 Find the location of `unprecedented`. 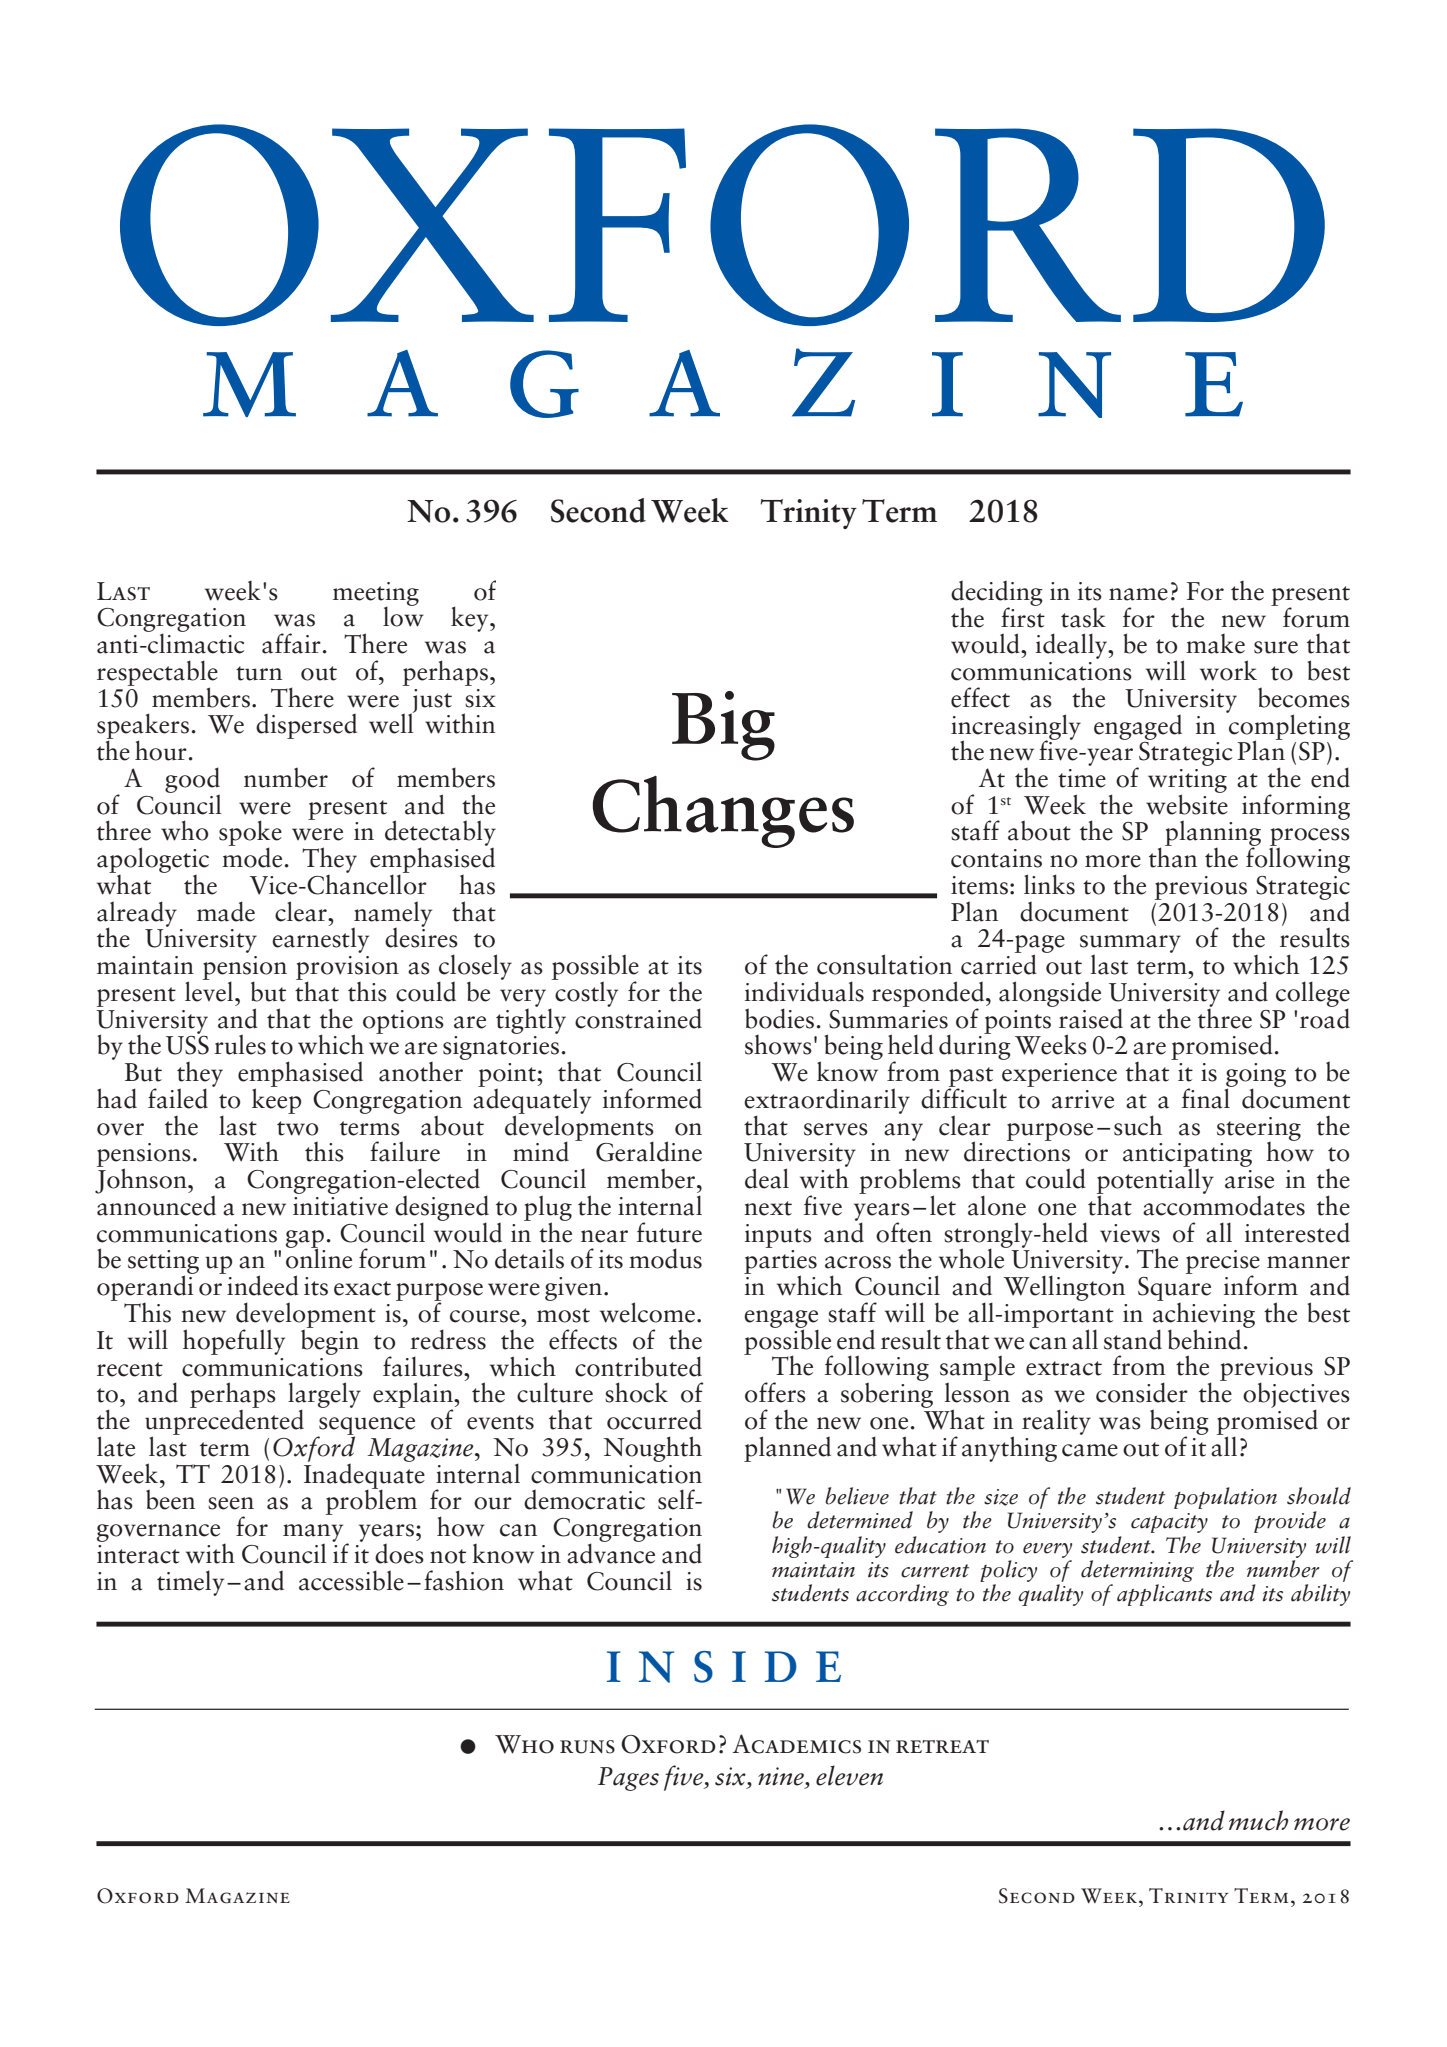

unprecedented is located at coordinates (224, 1422).
